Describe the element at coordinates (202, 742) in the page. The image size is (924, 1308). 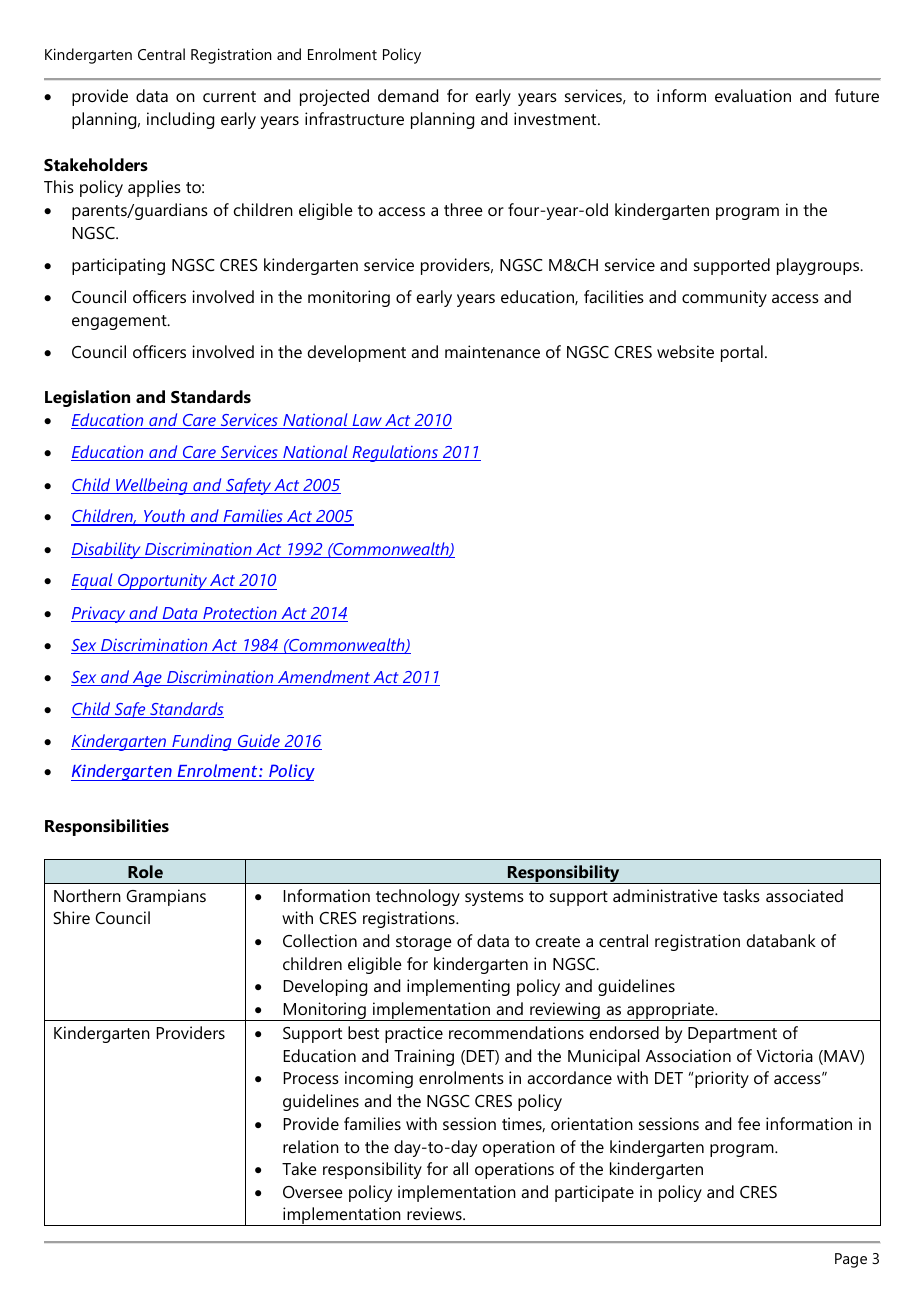
I see `Funding` at that location.
